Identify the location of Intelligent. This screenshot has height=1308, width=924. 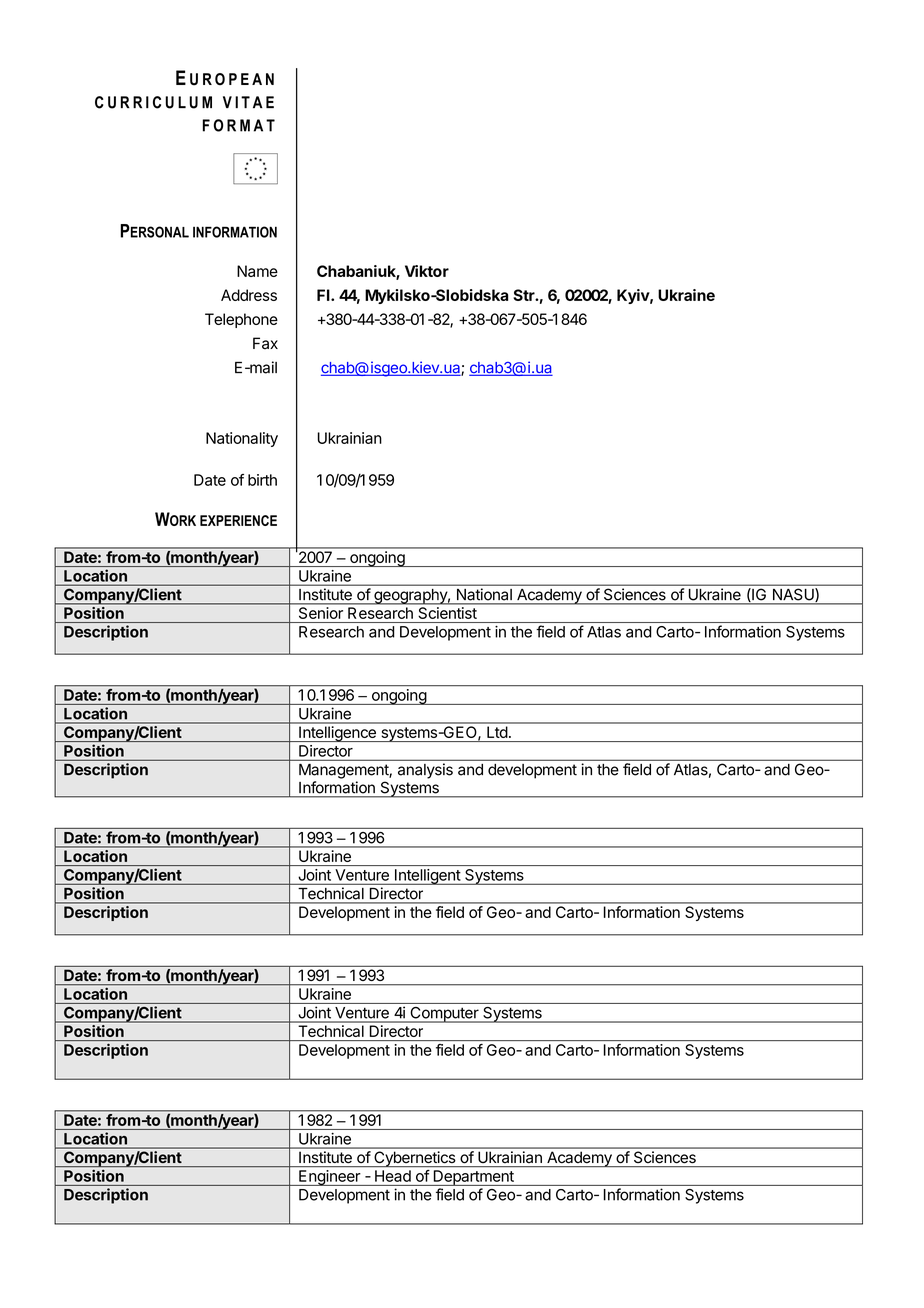
(427, 877).
